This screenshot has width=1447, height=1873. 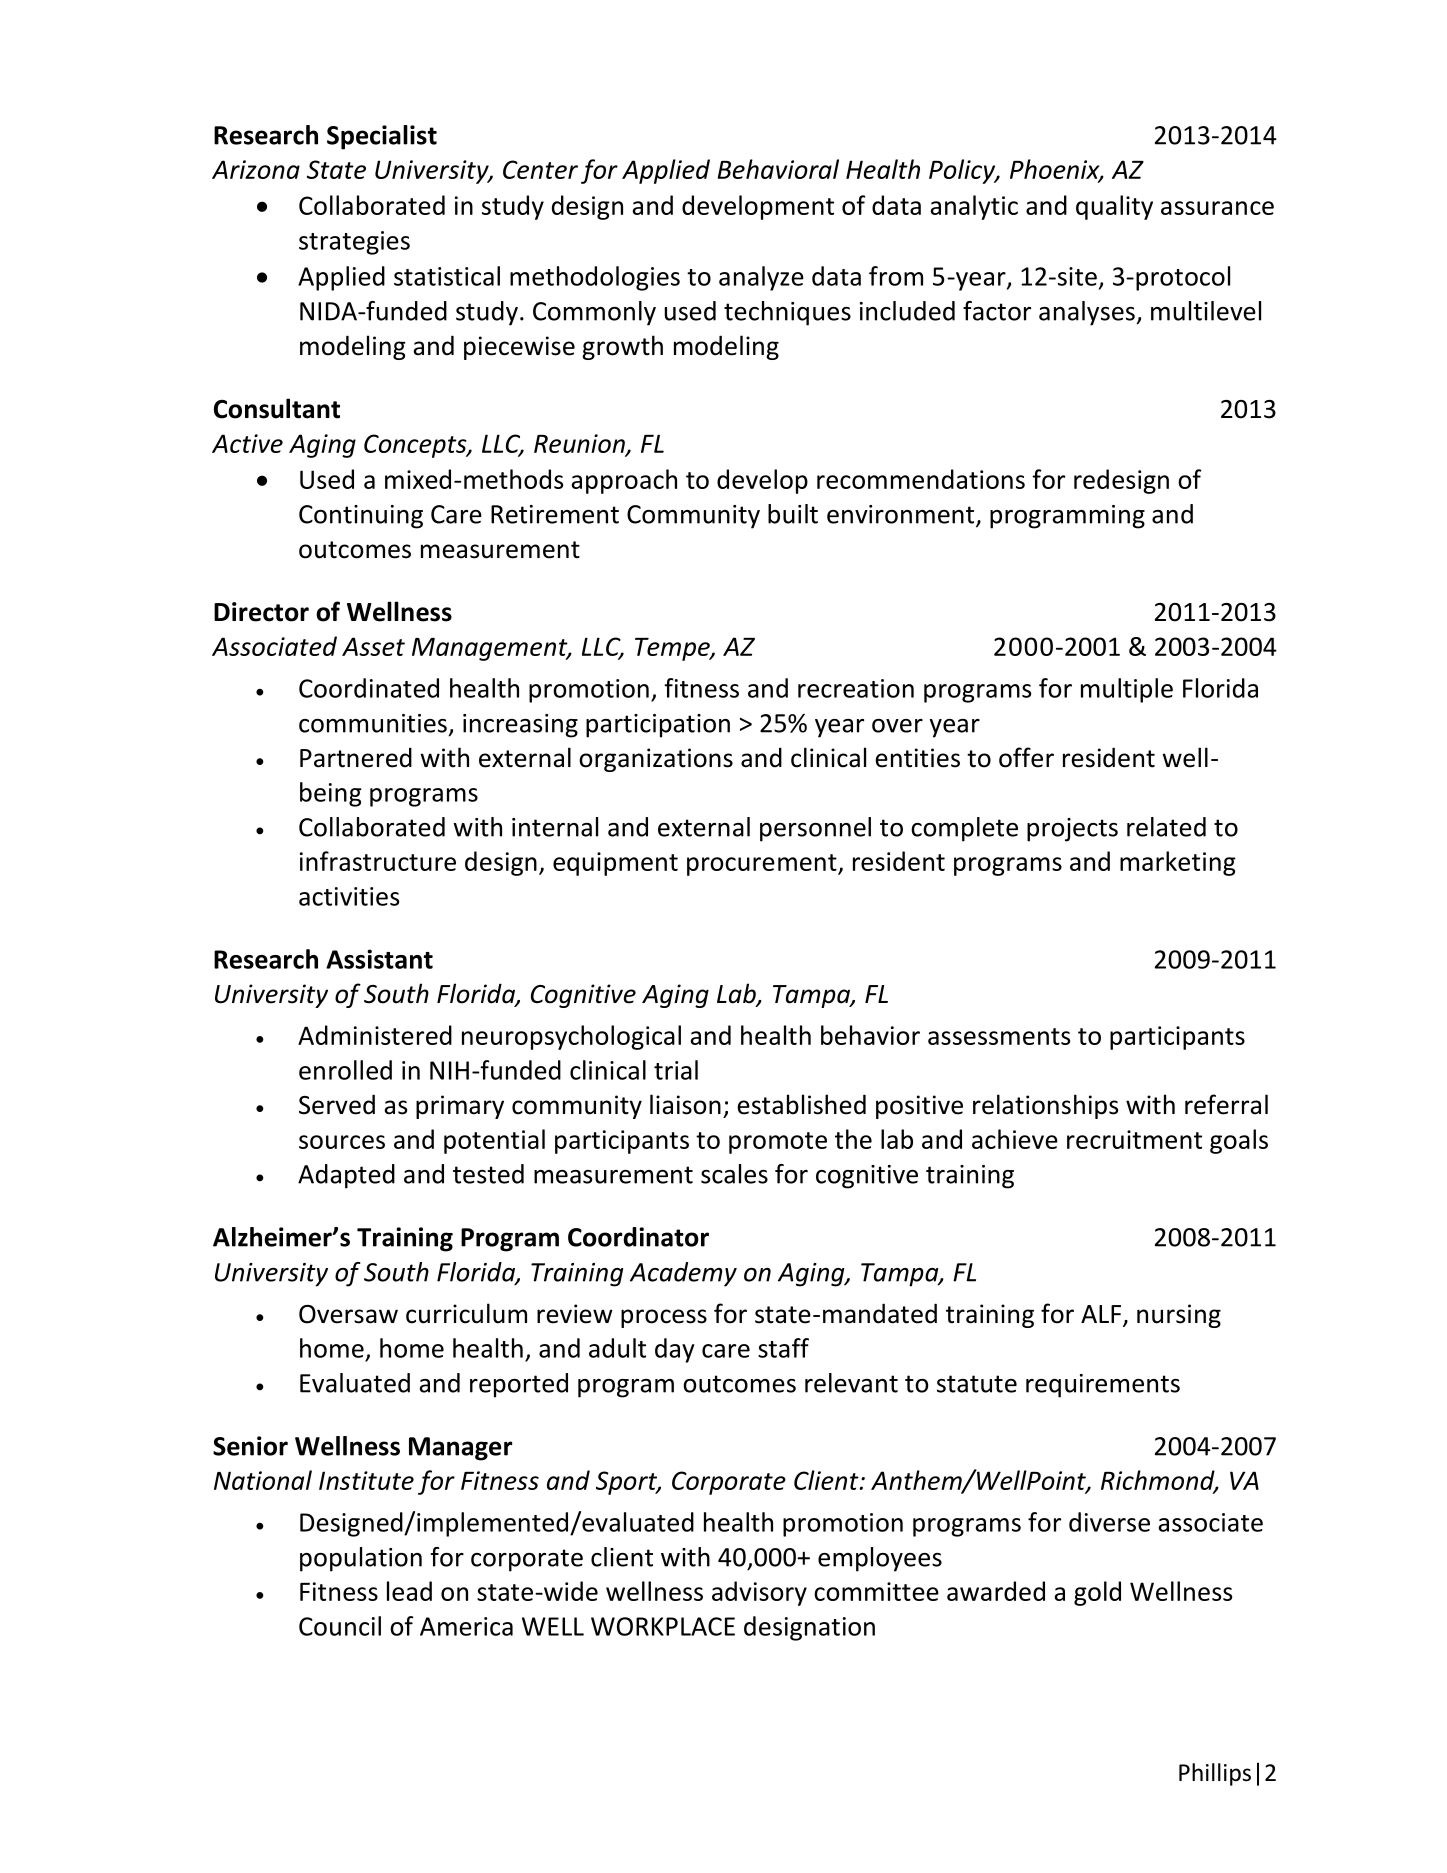 What do you see at coordinates (1178, 863) in the screenshot?
I see `marketing` at bounding box center [1178, 863].
